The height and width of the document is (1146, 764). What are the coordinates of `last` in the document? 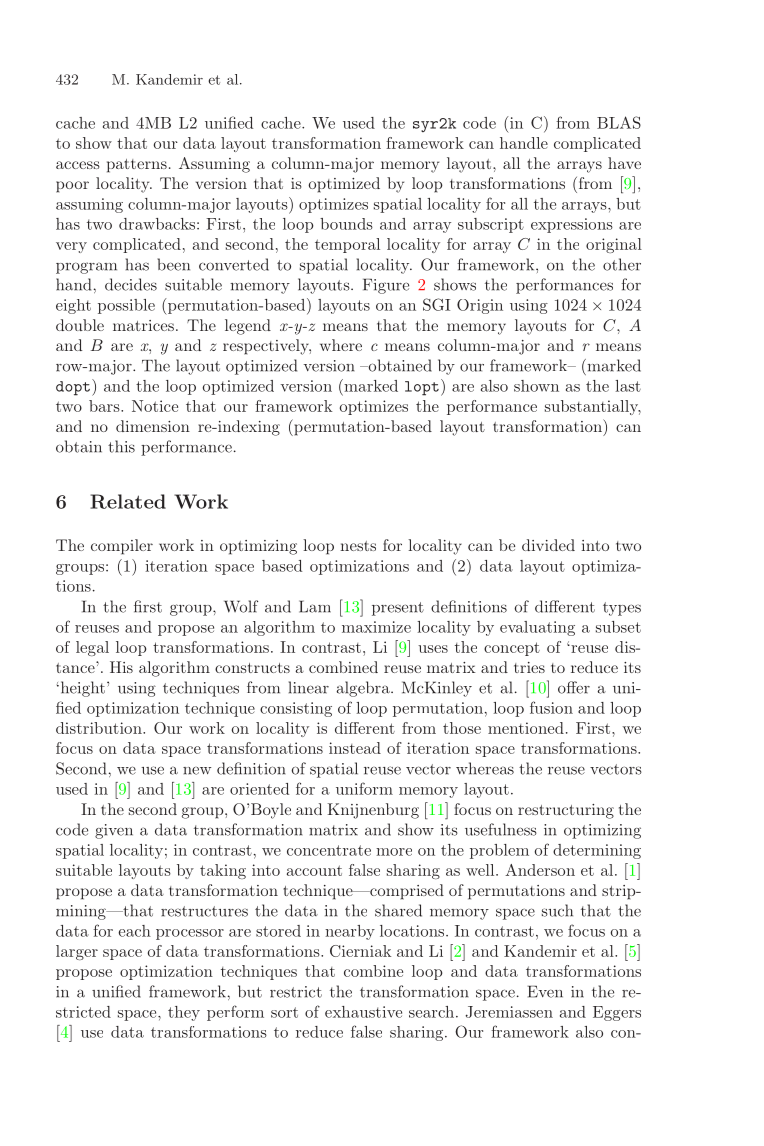 It's located at (628, 386).
